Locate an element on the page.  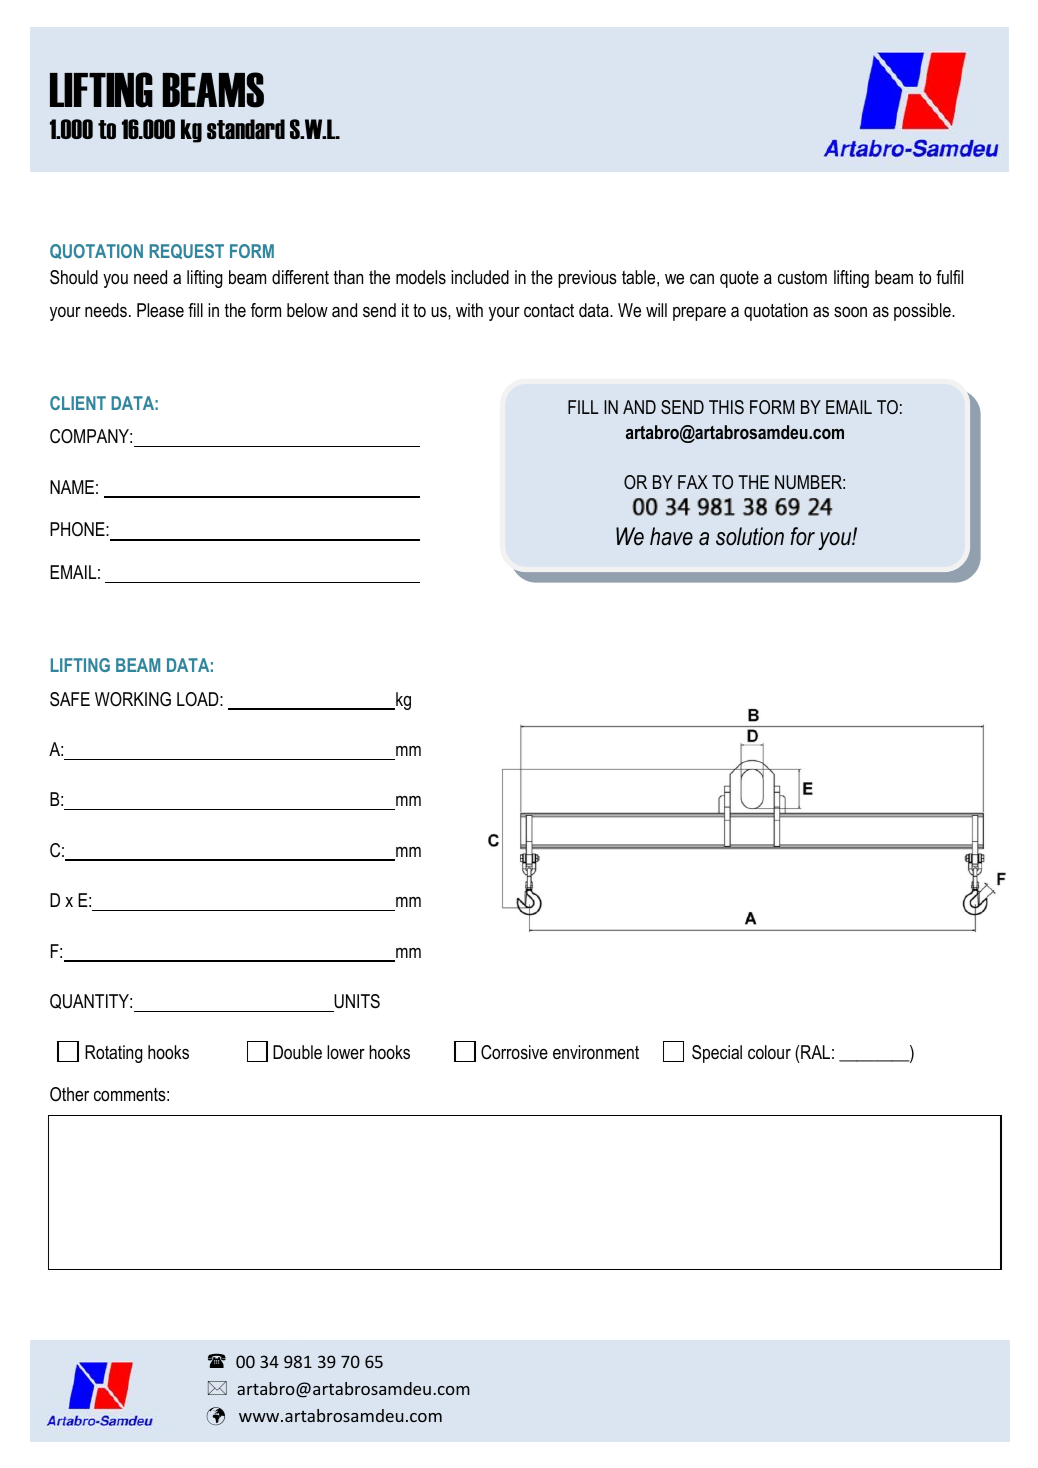
THIS is located at coordinates (726, 407).
